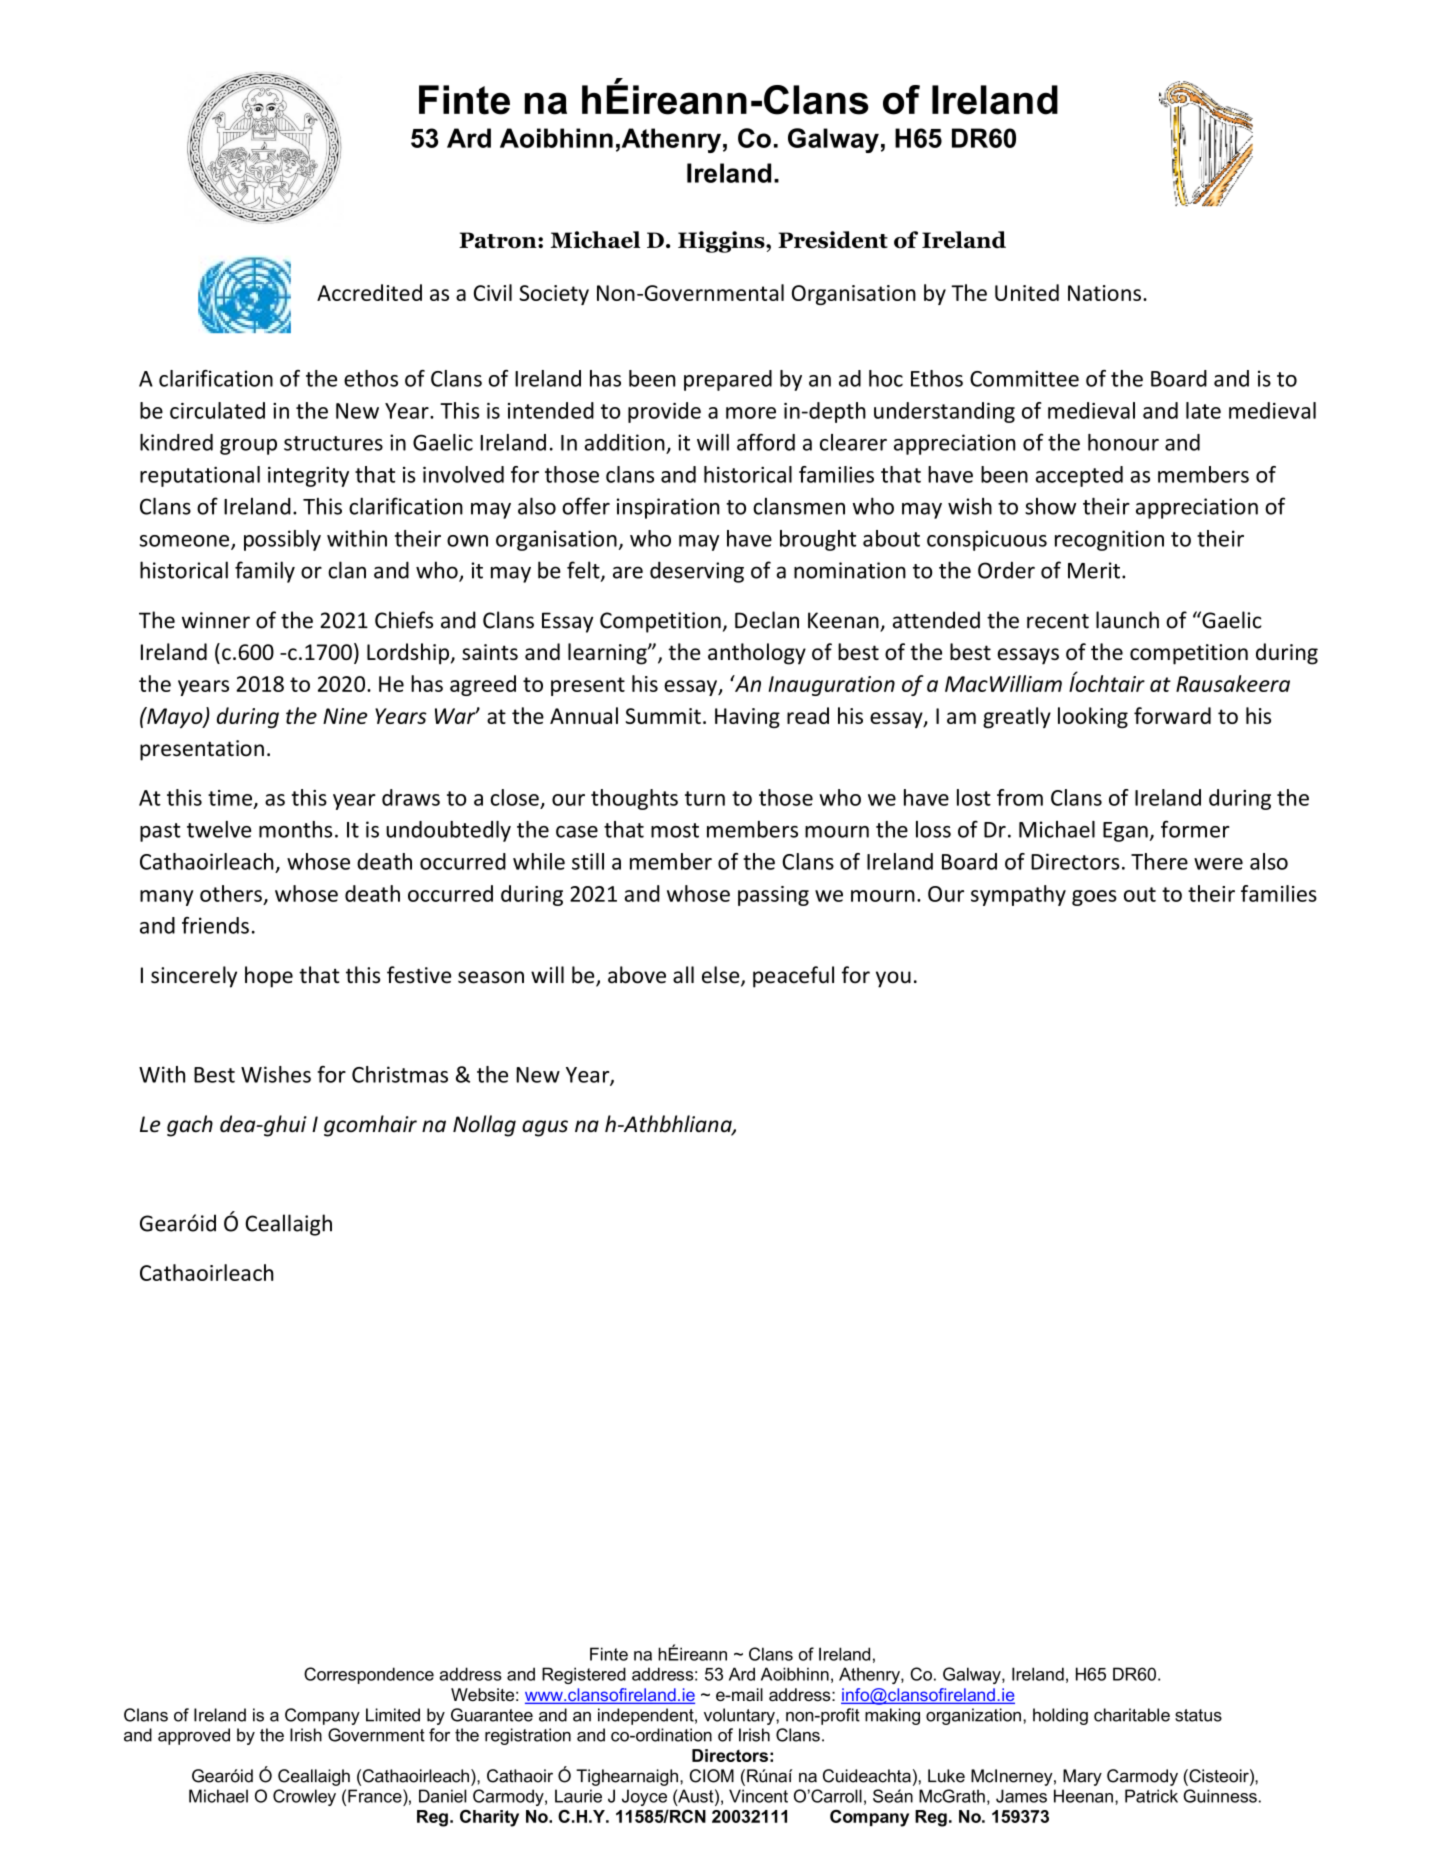 This screenshot has width=1436, height=1859. Describe the element at coordinates (893, 979) in the screenshot. I see `you` at that location.
